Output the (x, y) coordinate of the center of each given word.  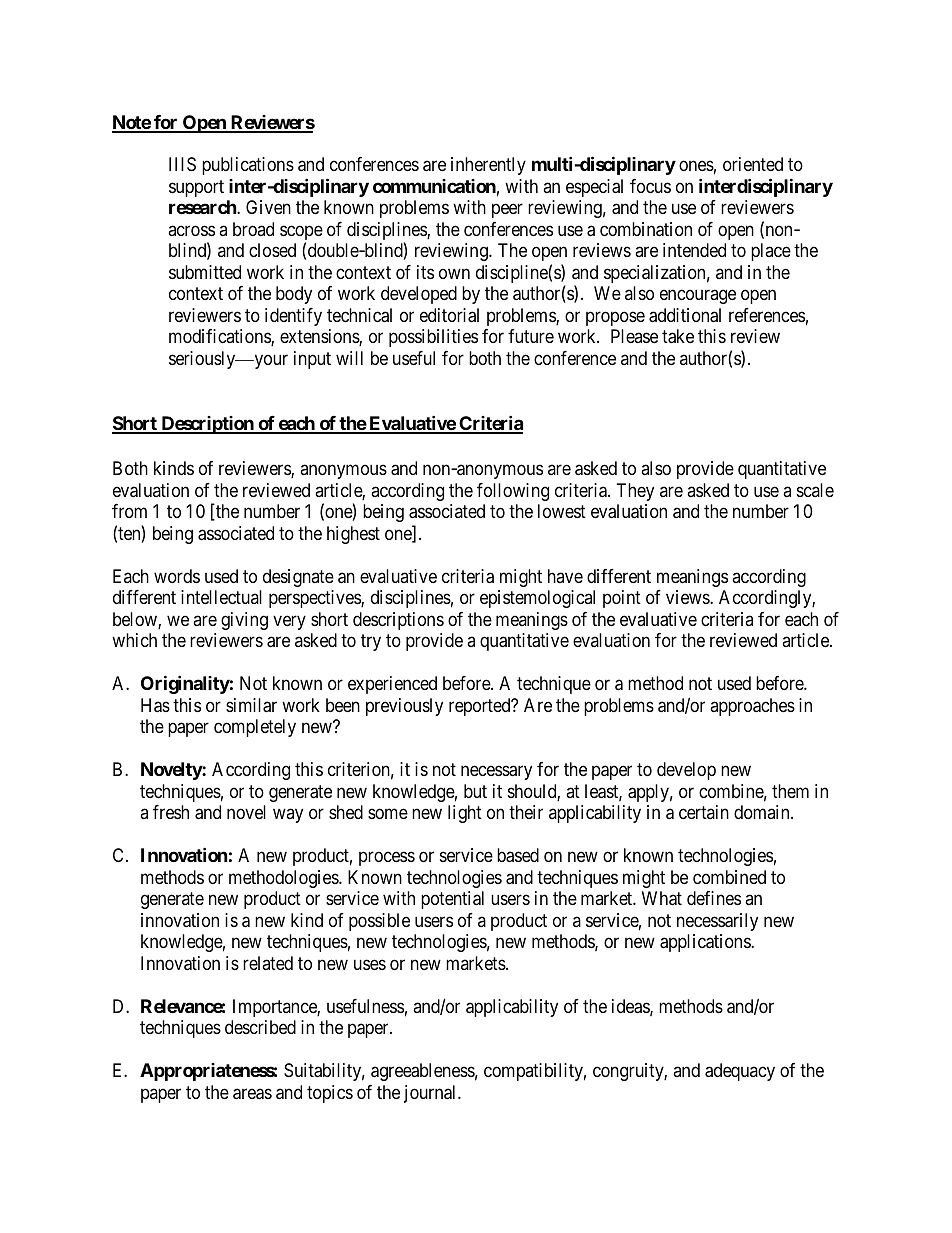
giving (244, 621)
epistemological (537, 599)
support (196, 188)
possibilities (433, 338)
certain (704, 812)
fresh (171, 812)
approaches (752, 707)
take (678, 336)
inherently (488, 166)
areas (252, 1094)
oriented (753, 164)
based (518, 855)
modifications (220, 337)
